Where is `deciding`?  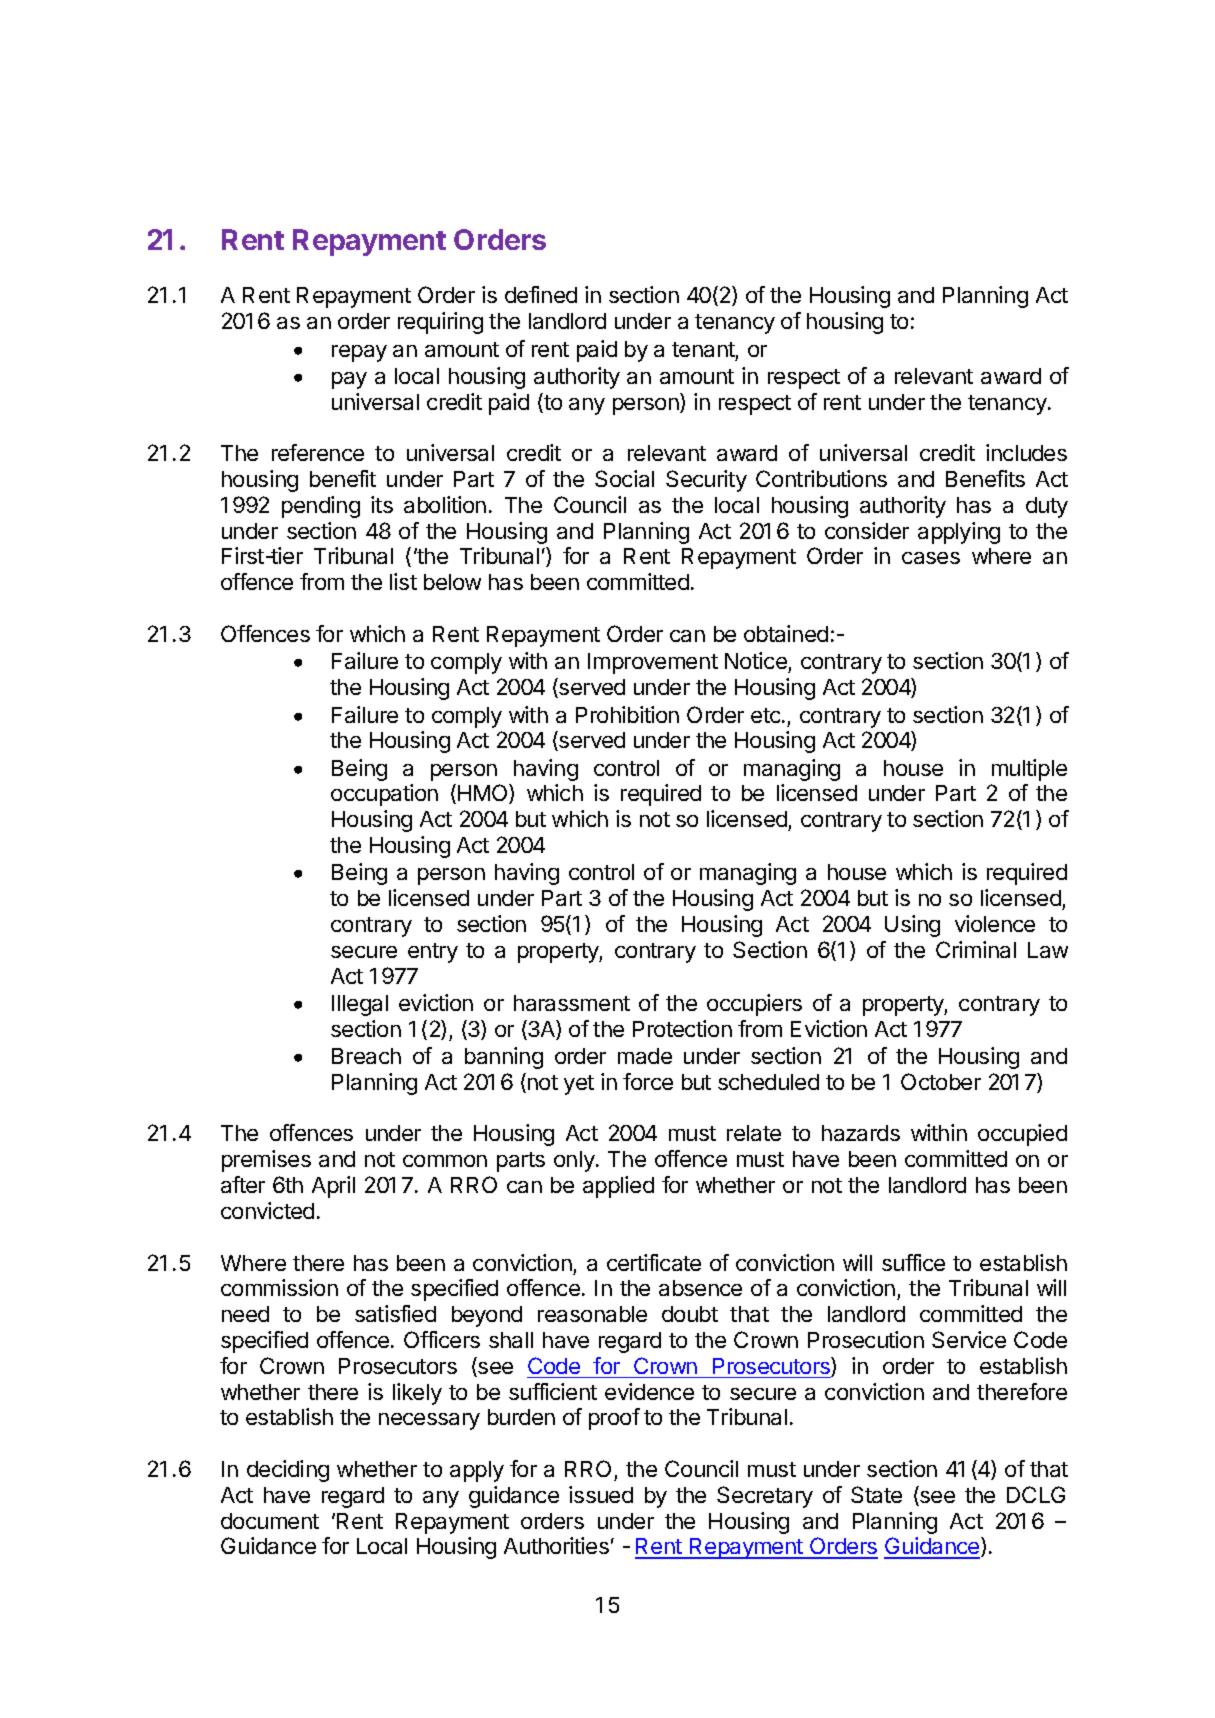
deciding is located at coordinates (288, 1471).
